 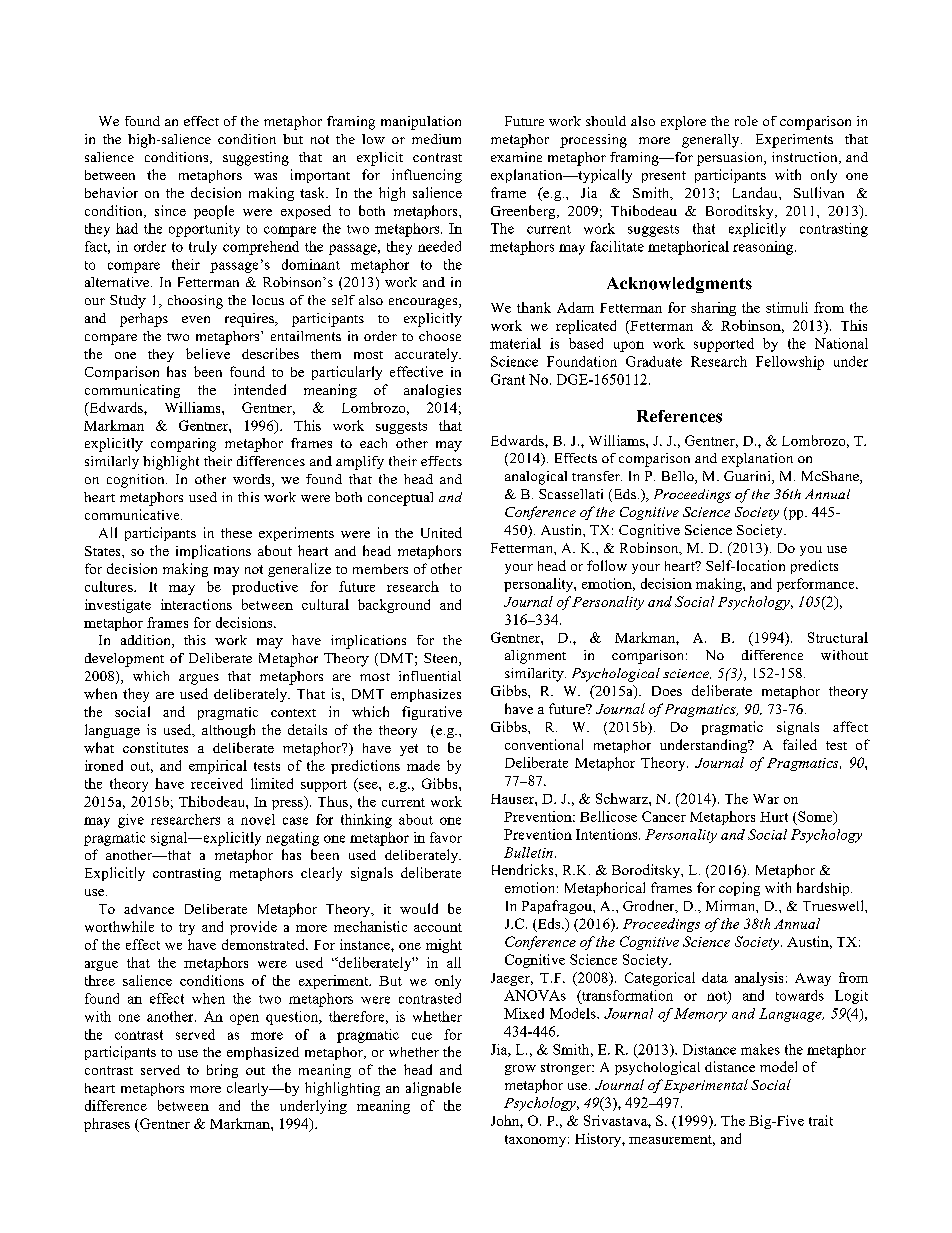 I want to click on analogical, so click(x=536, y=478).
